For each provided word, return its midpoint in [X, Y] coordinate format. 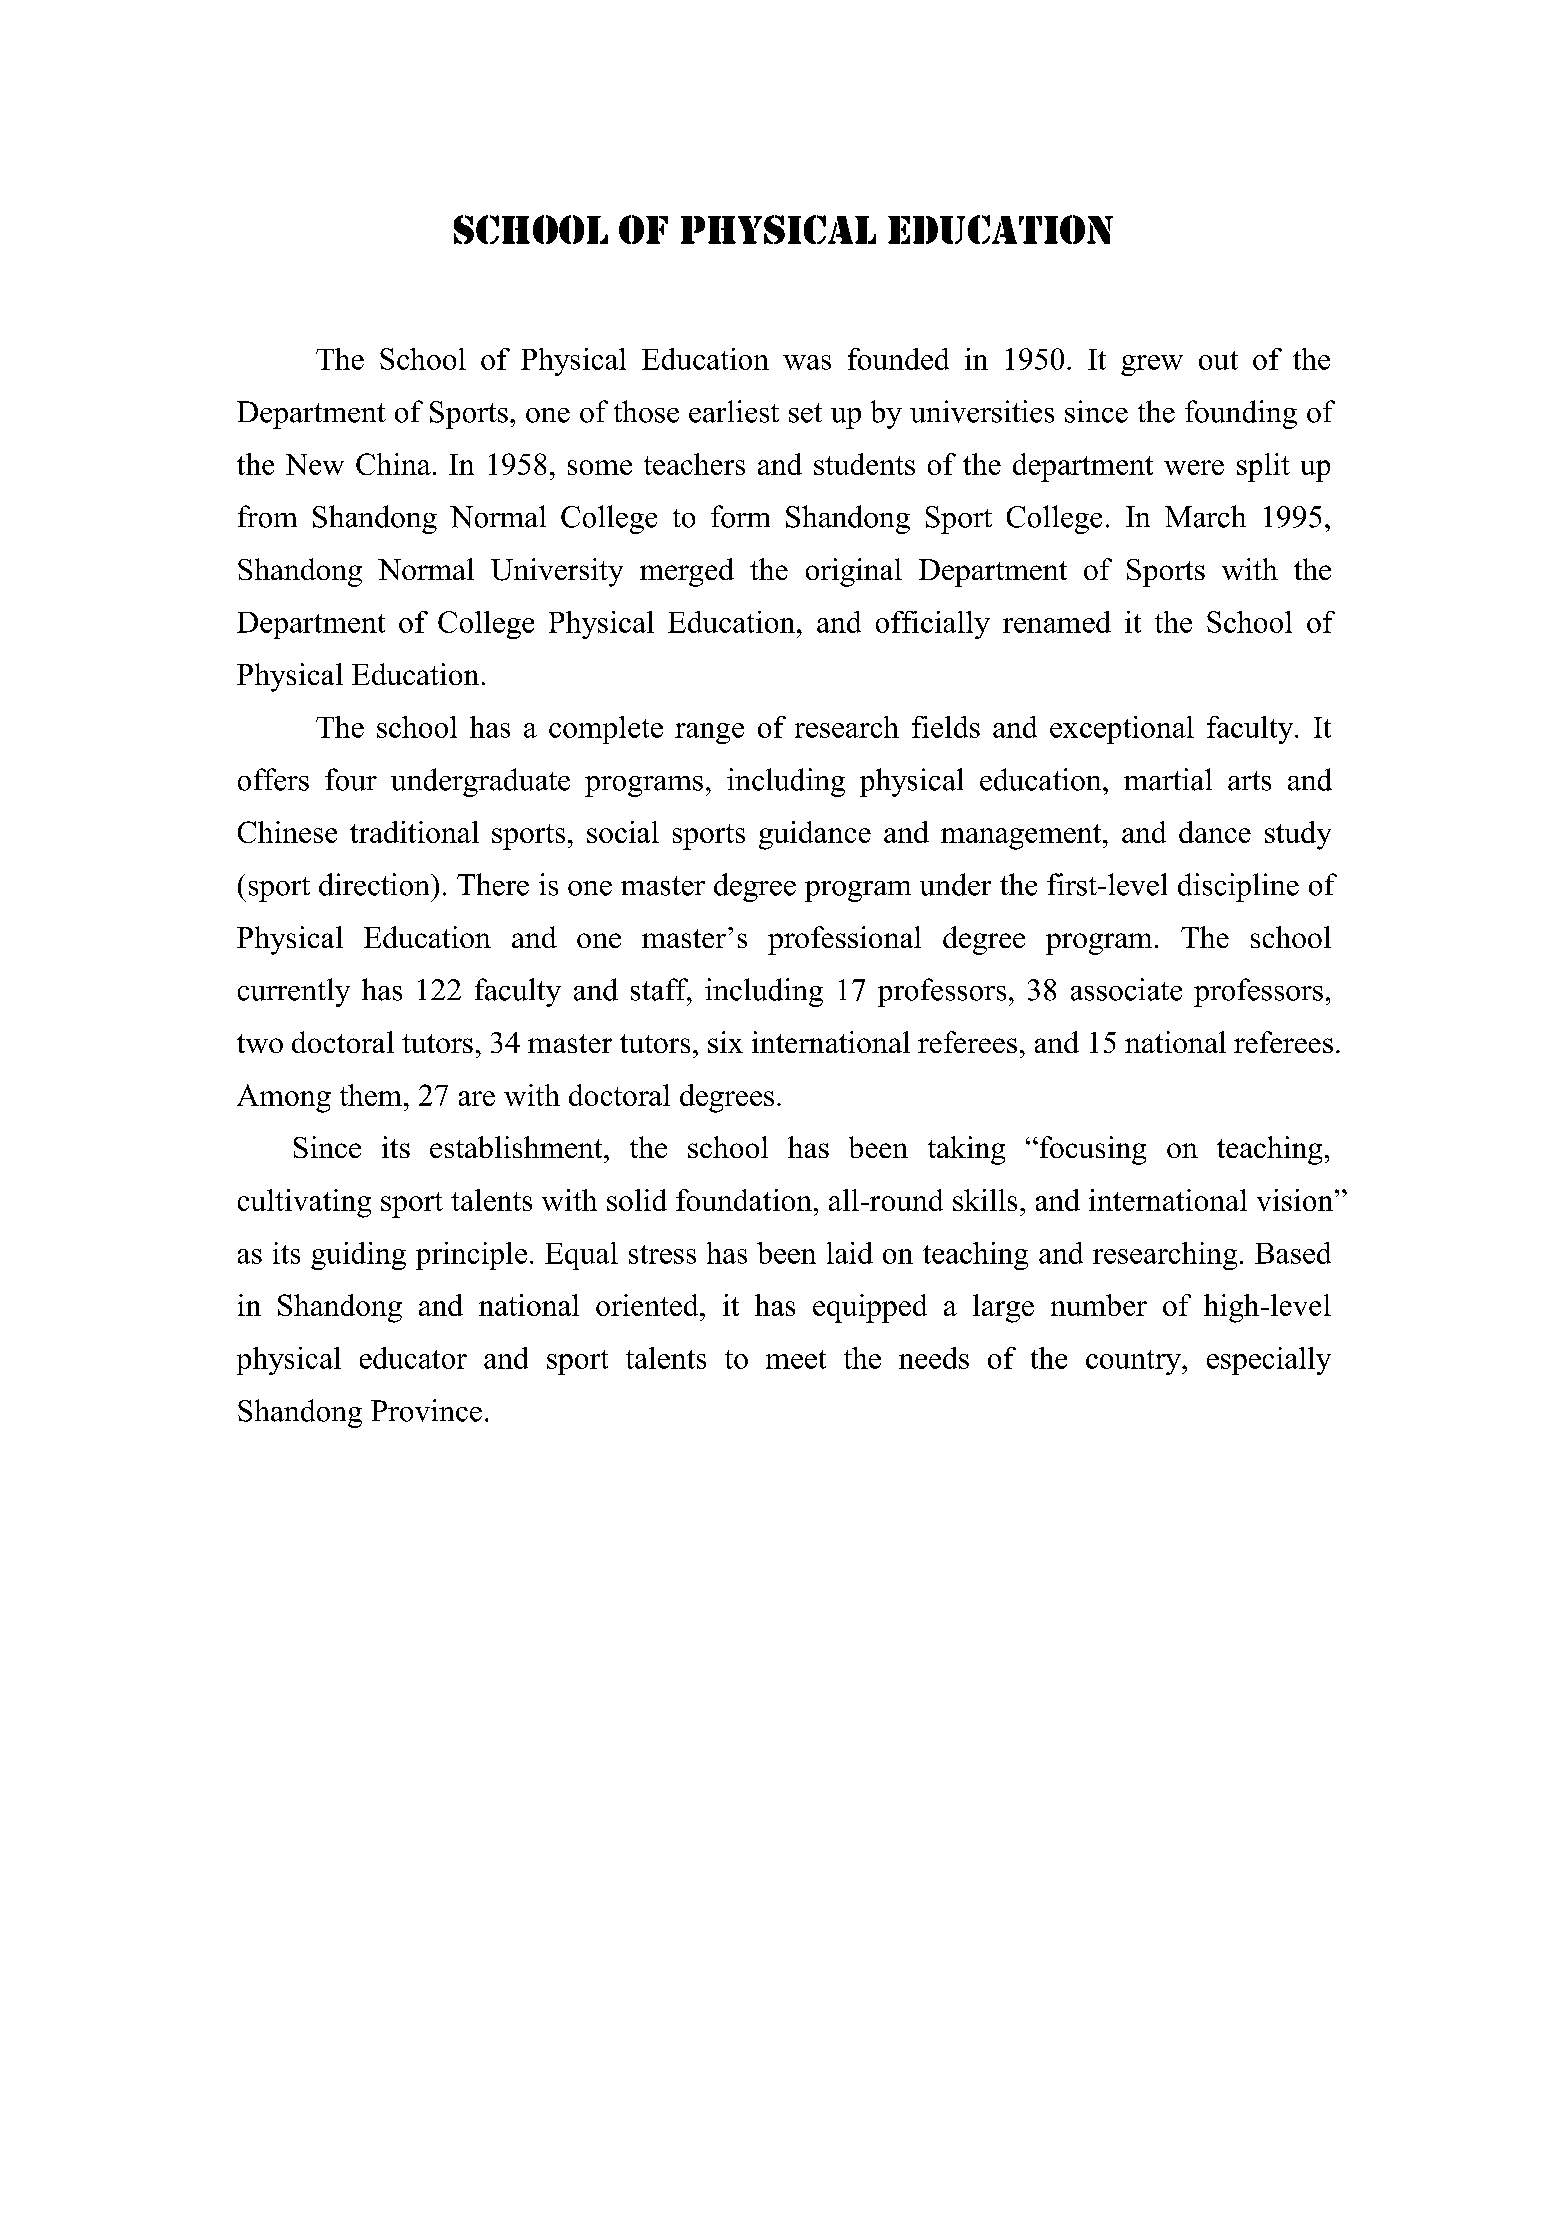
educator [413, 1358]
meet [796, 1359]
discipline [1238, 887]
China [393, 464]
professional [844, 940]
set [805, 413]
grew [1152, 365]
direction [375, 884]
